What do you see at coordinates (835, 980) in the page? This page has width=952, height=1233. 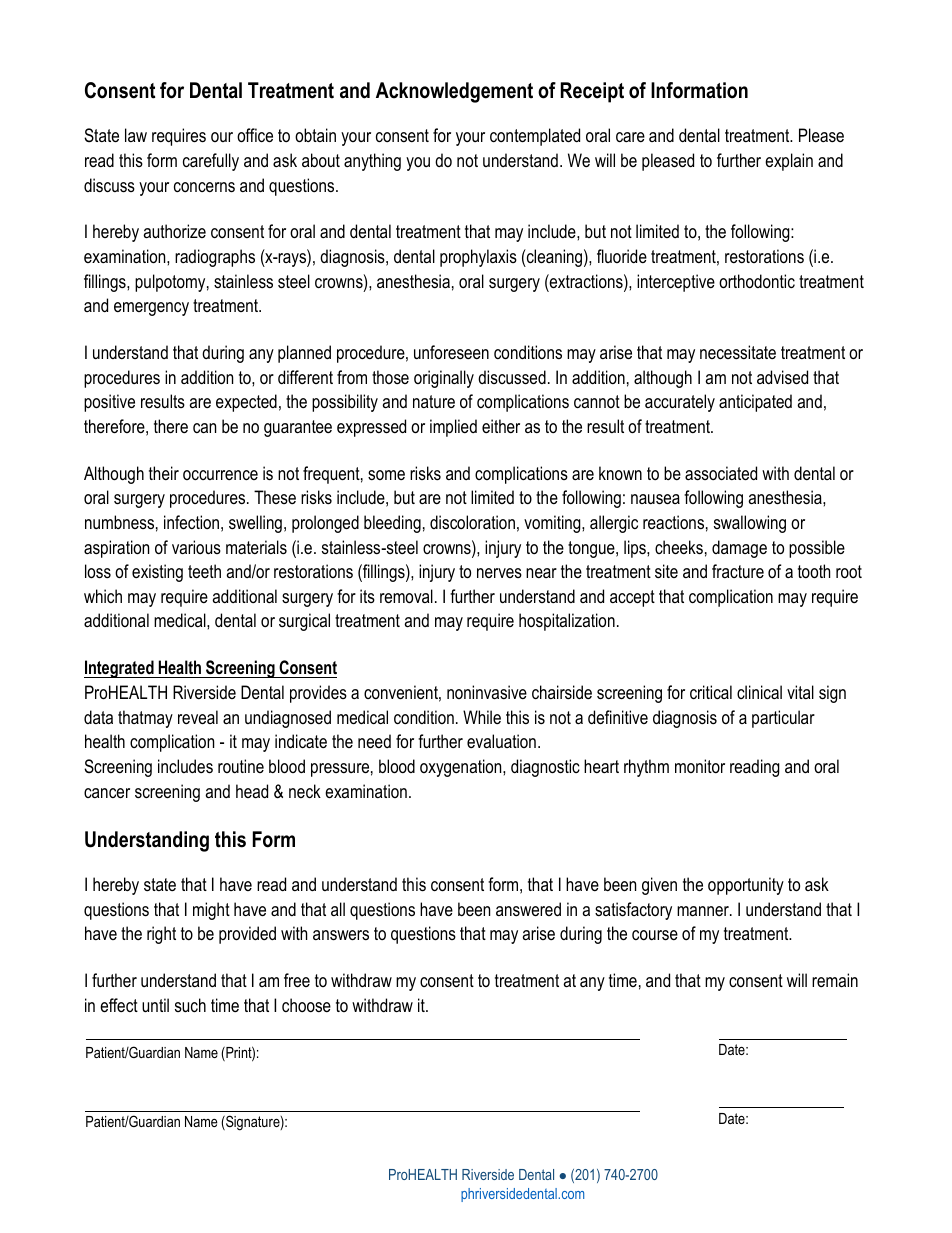 I see `remain` at bounding box center [835, 980].
